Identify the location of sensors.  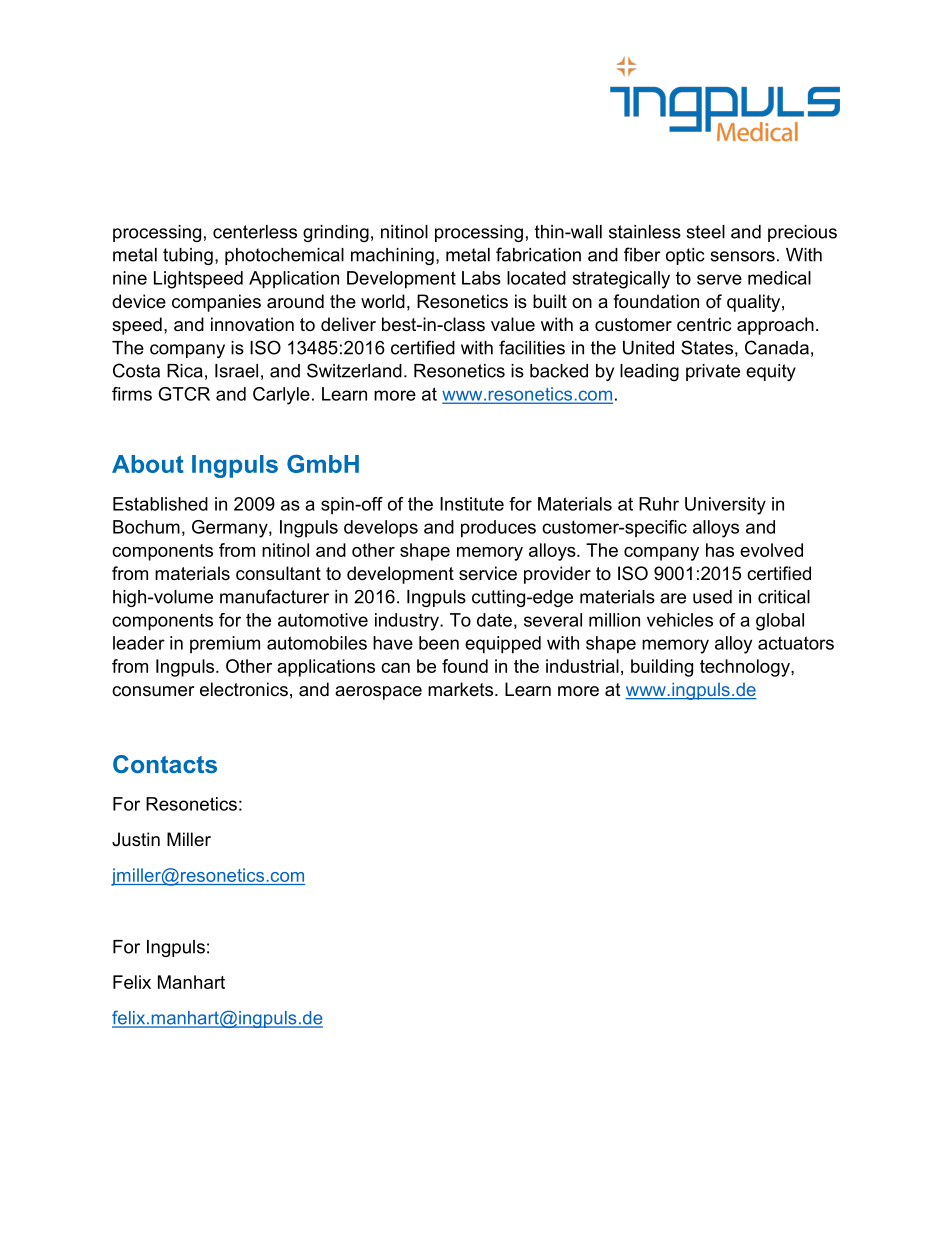
(742, 256).
